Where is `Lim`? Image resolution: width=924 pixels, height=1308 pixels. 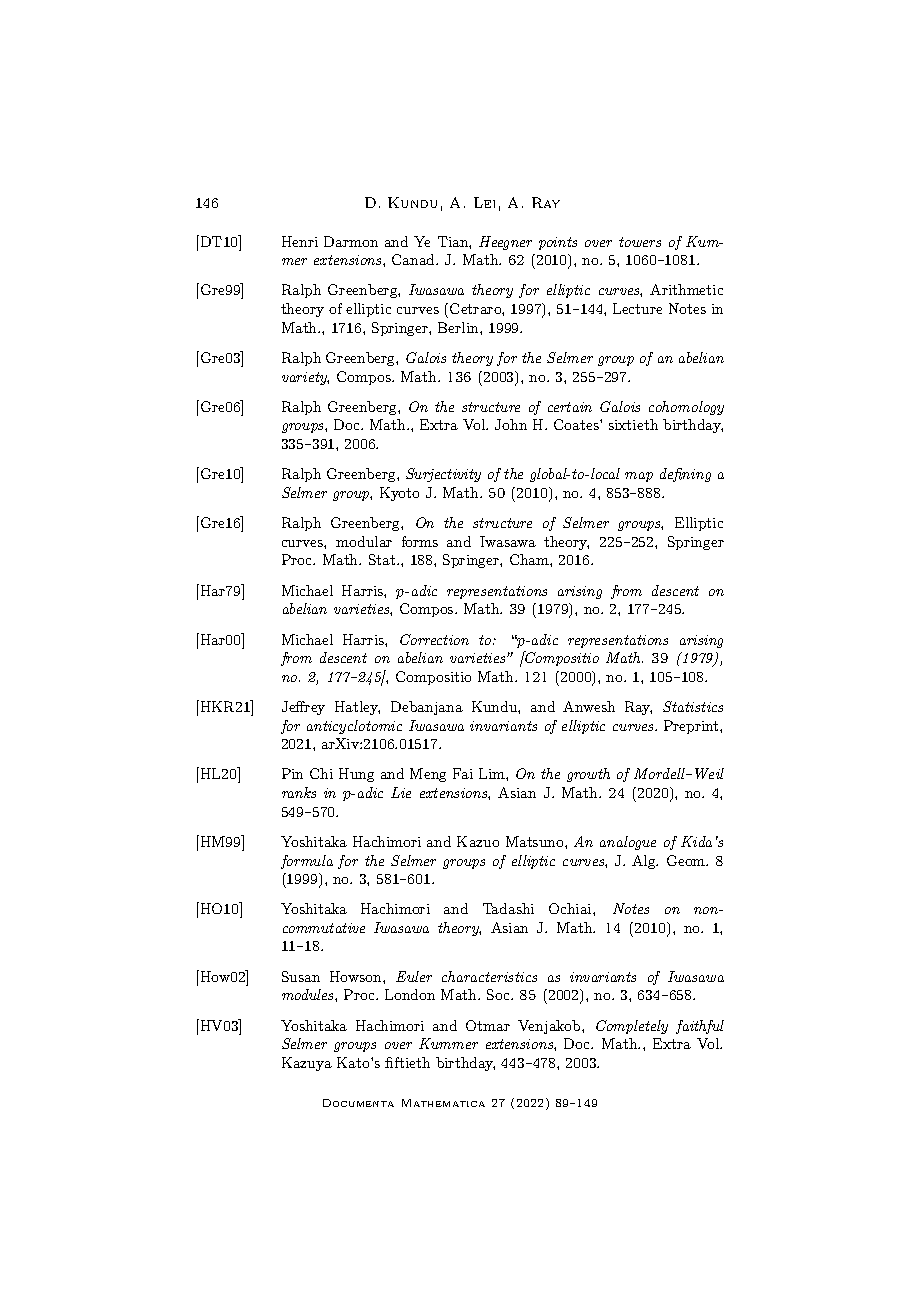
Lim is located at coordinates (493, 773).
